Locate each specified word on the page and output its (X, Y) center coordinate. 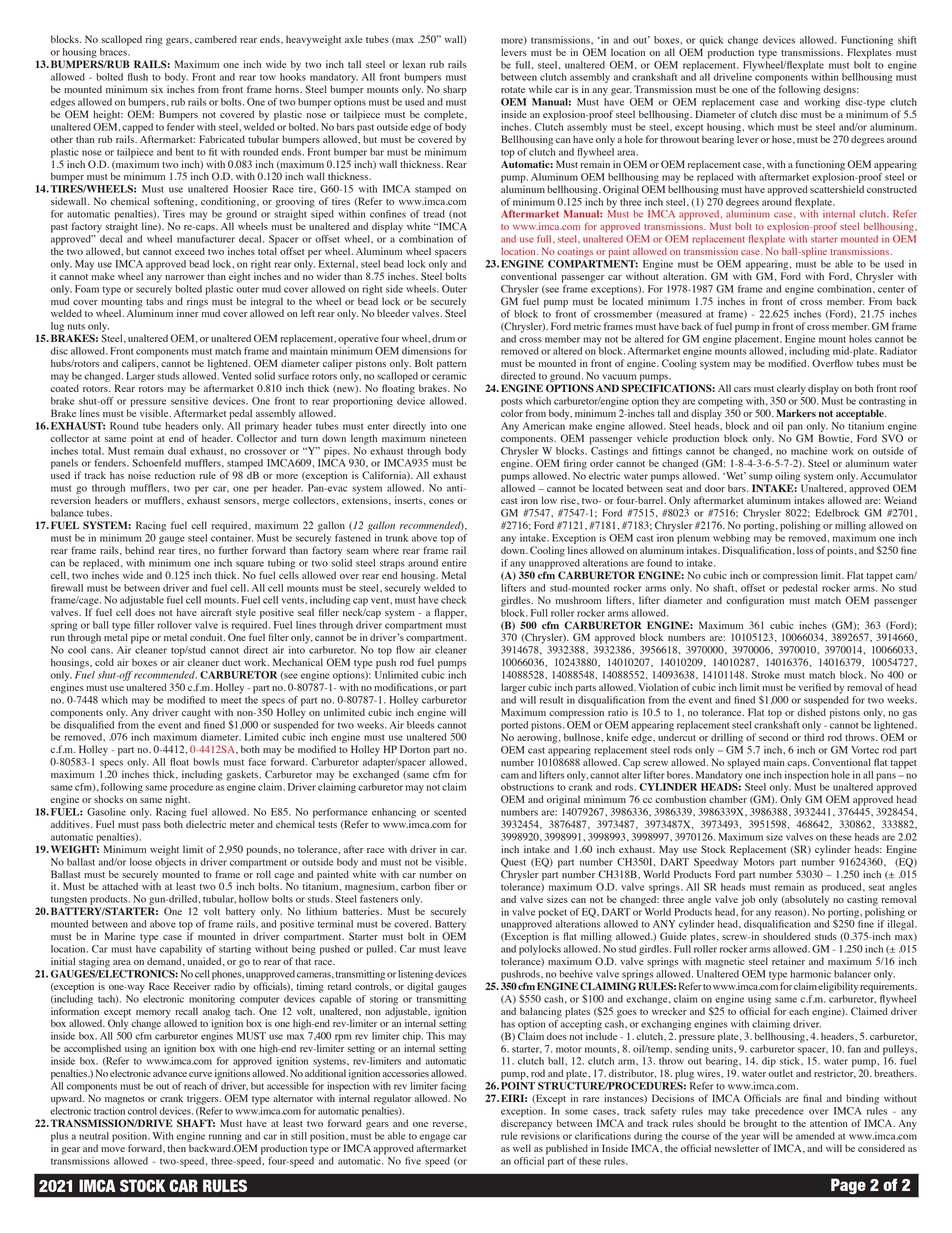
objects (170, 861)
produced (843, 888)
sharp (455, 90)
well (522, 1148)
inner (188, 313)
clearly (791, 389)
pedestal (799, 587)
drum (443, 338)
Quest (513, 863)
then (177, 1148)
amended (815, 1136)
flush (138, 77)
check (453, 600)
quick (711, 41)
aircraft (216, 612)
